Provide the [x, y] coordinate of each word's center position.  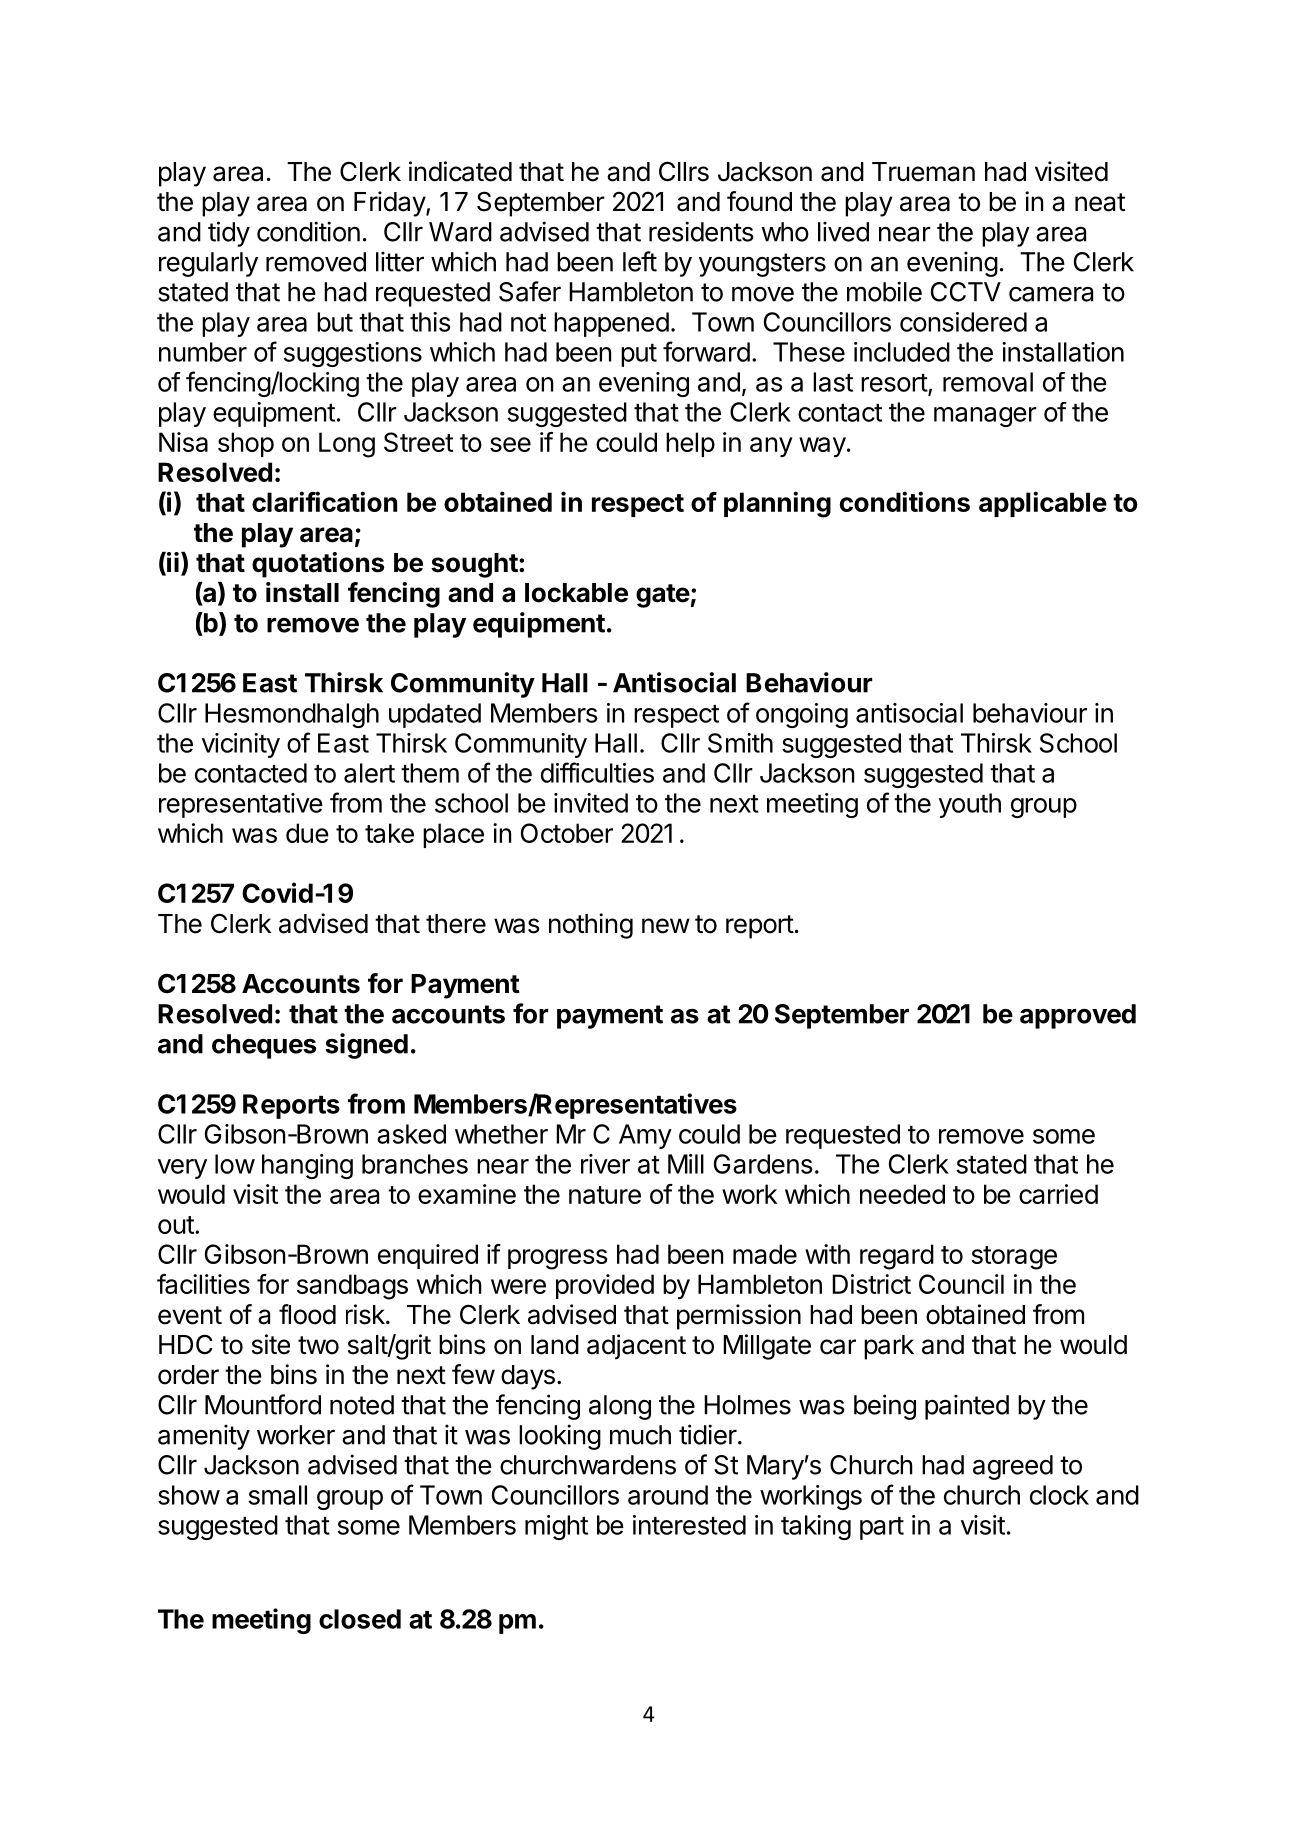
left [640, 261]
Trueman [923, 172]
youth [970, 805]
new [666, 926]
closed [360, 1619]
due [307, 833]
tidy [229, 234]
